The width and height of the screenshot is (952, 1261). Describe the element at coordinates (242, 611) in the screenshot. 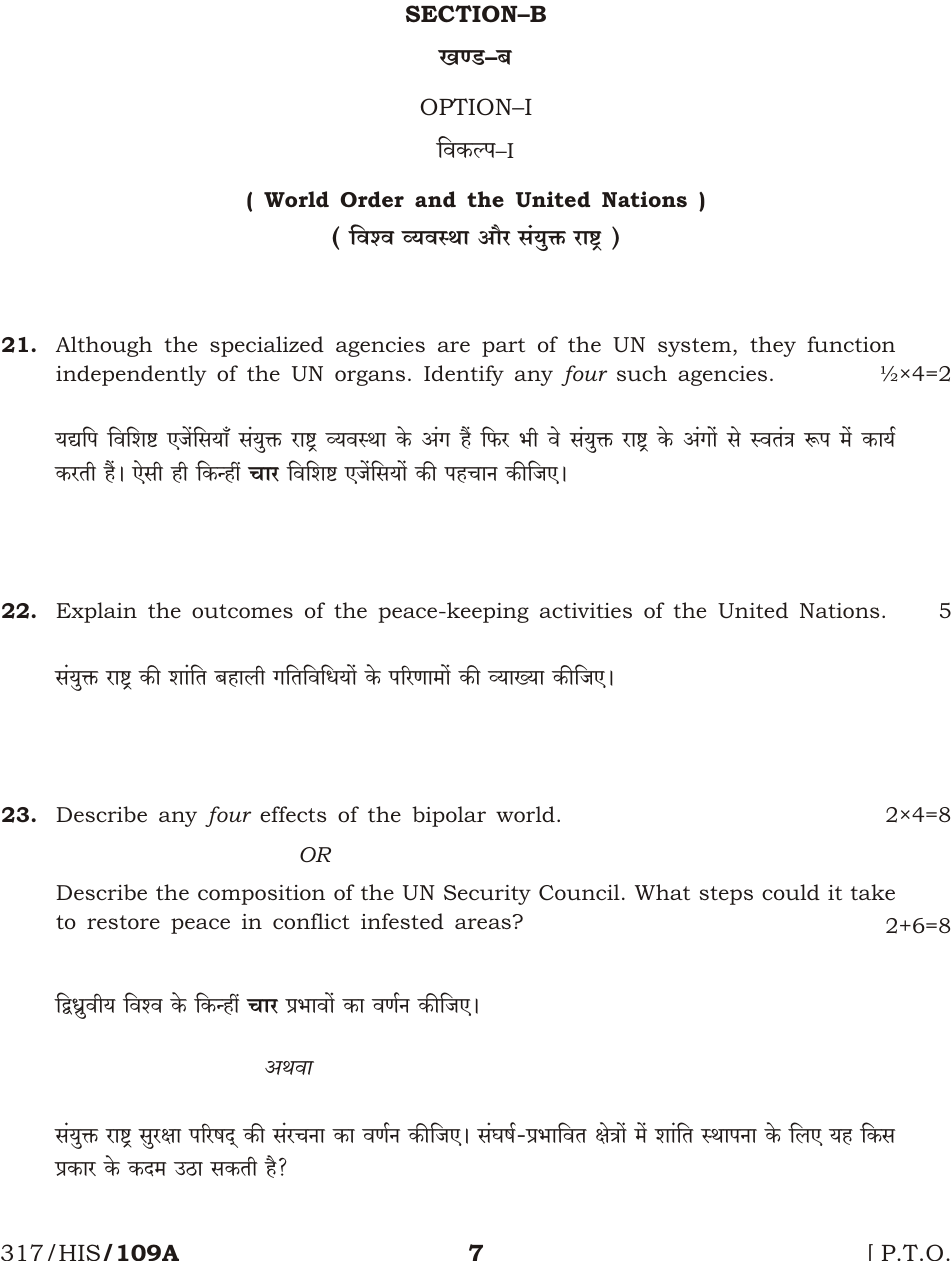

I see `outcomes` at that location.
